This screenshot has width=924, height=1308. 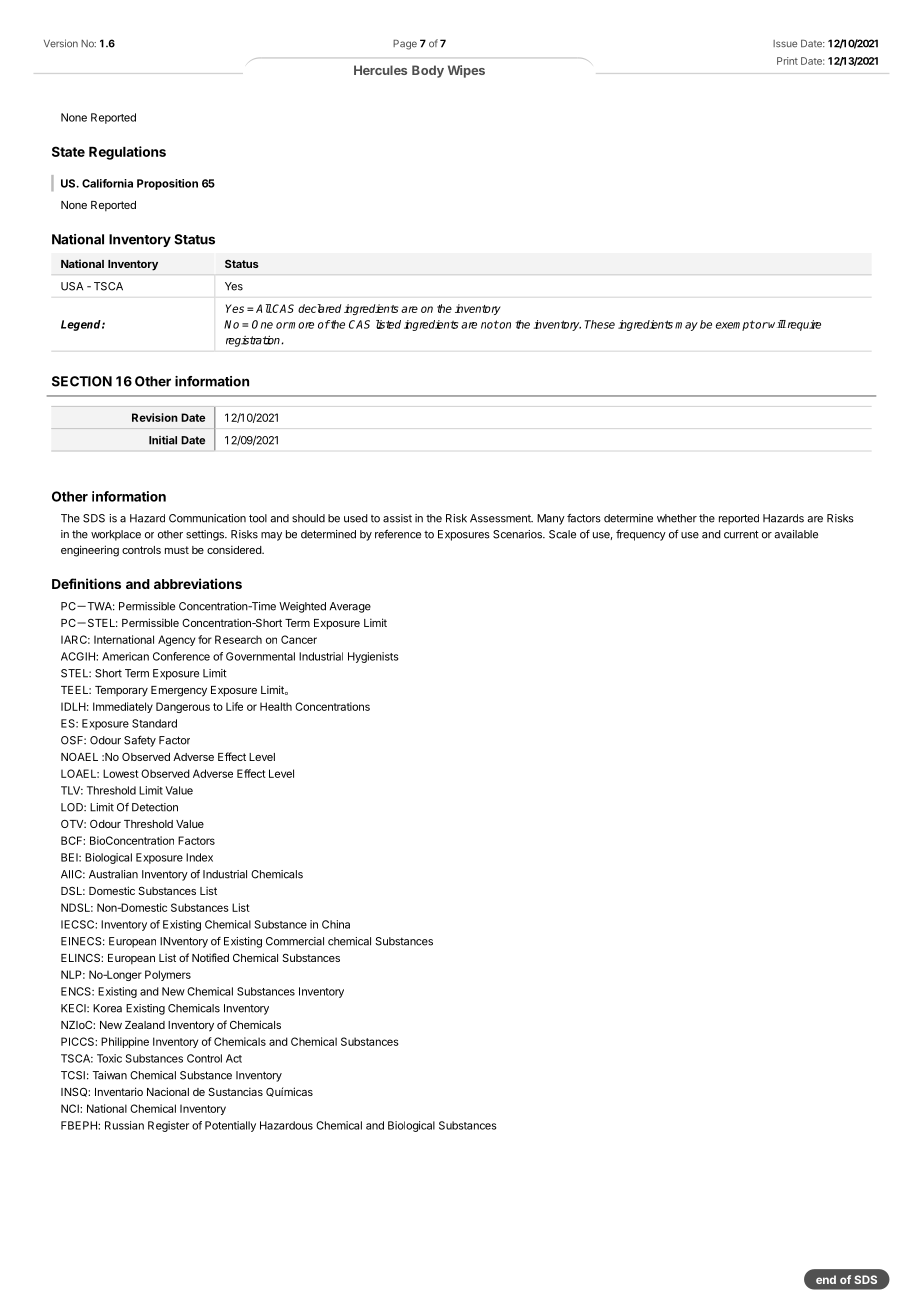 What do you see at coordinates (398, 534) in the screenshot?
I see `reference` at bounding box center [398, 534].
